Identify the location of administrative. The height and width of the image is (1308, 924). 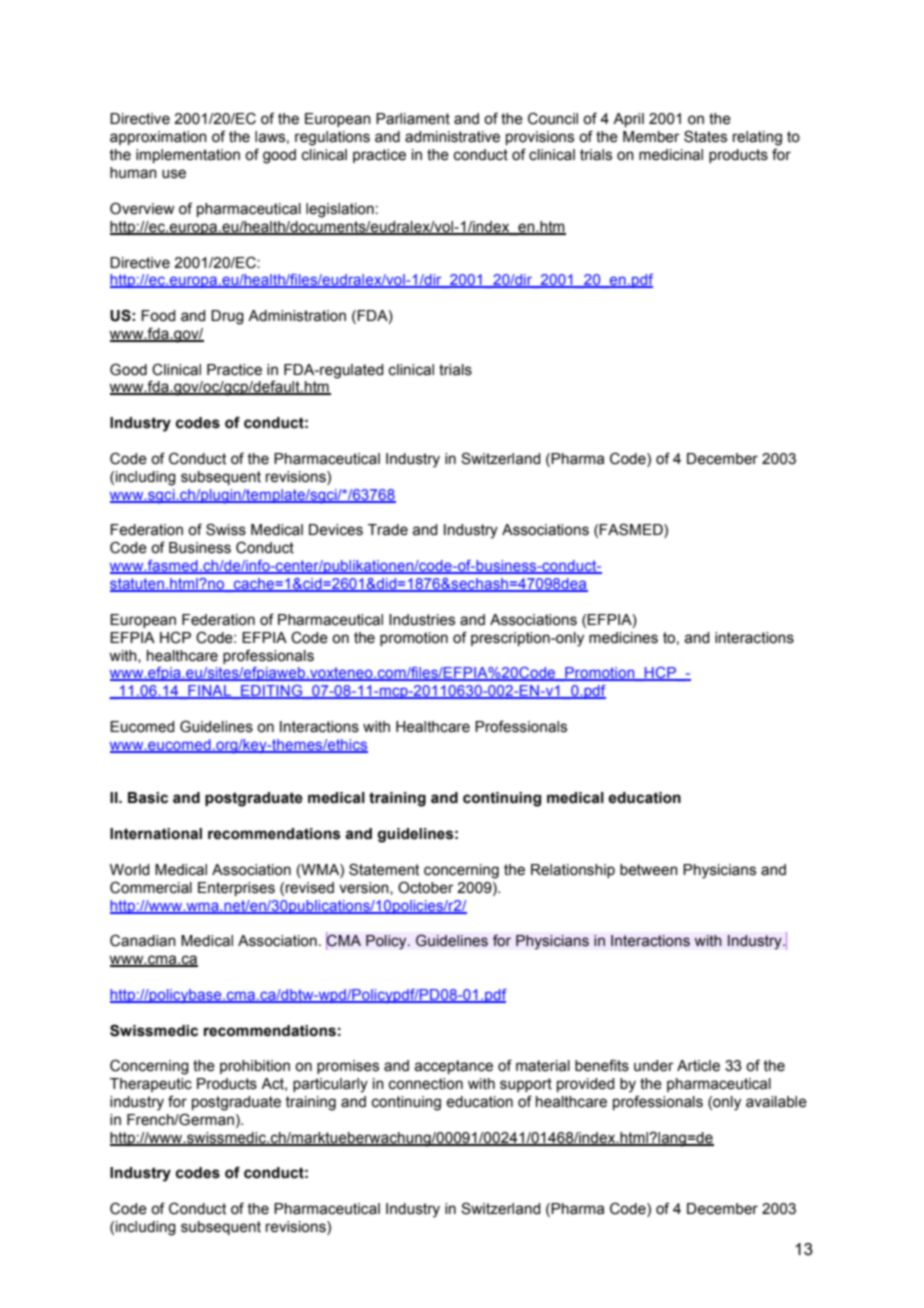
(452, 137).
